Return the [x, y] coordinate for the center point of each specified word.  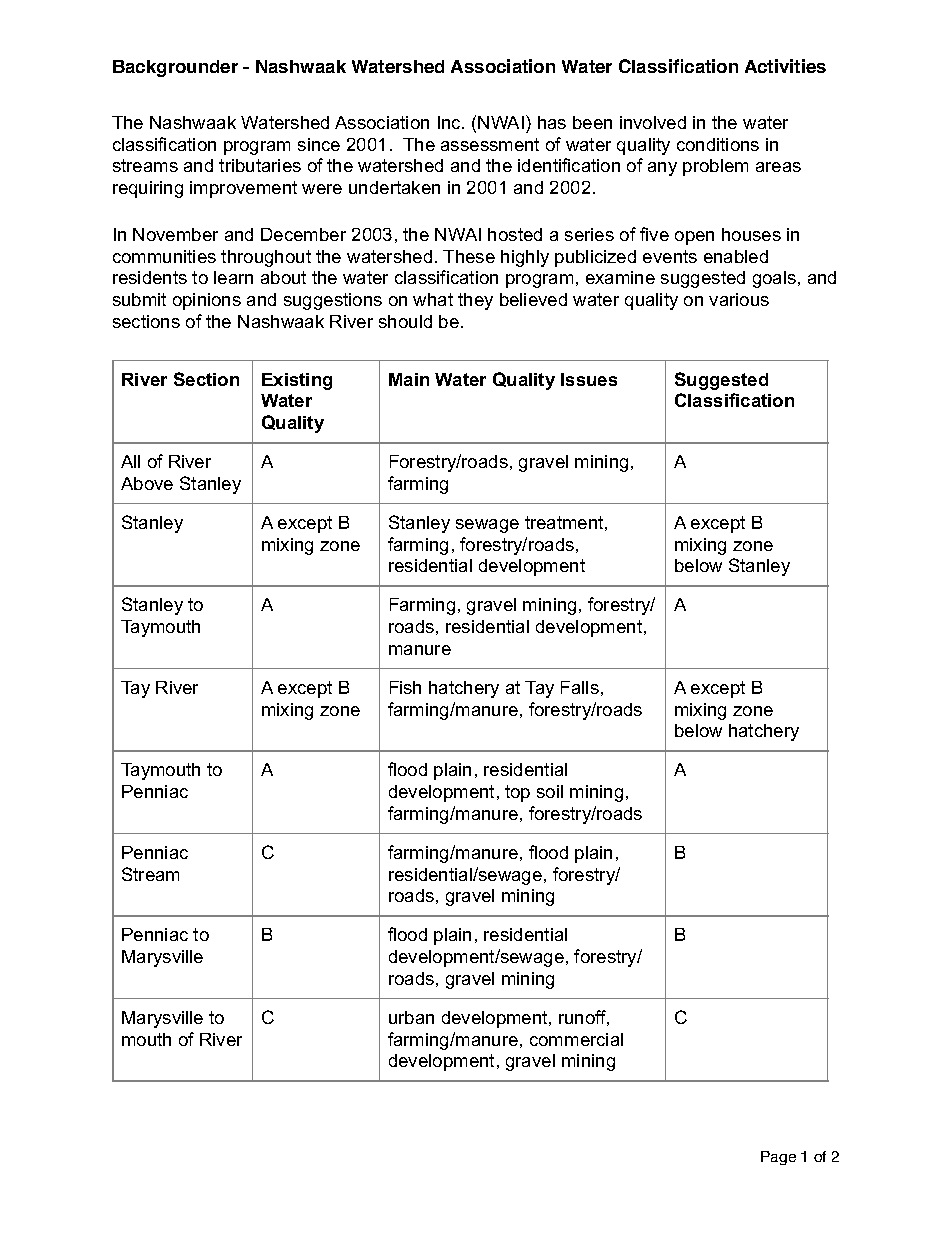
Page [778, 1158]
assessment [490, 144]
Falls [580, 687]
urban [411, 1017]
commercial [576, 1039]
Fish [405, 687]
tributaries [260, 165]
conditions [718, 144]
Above [147, 483]
